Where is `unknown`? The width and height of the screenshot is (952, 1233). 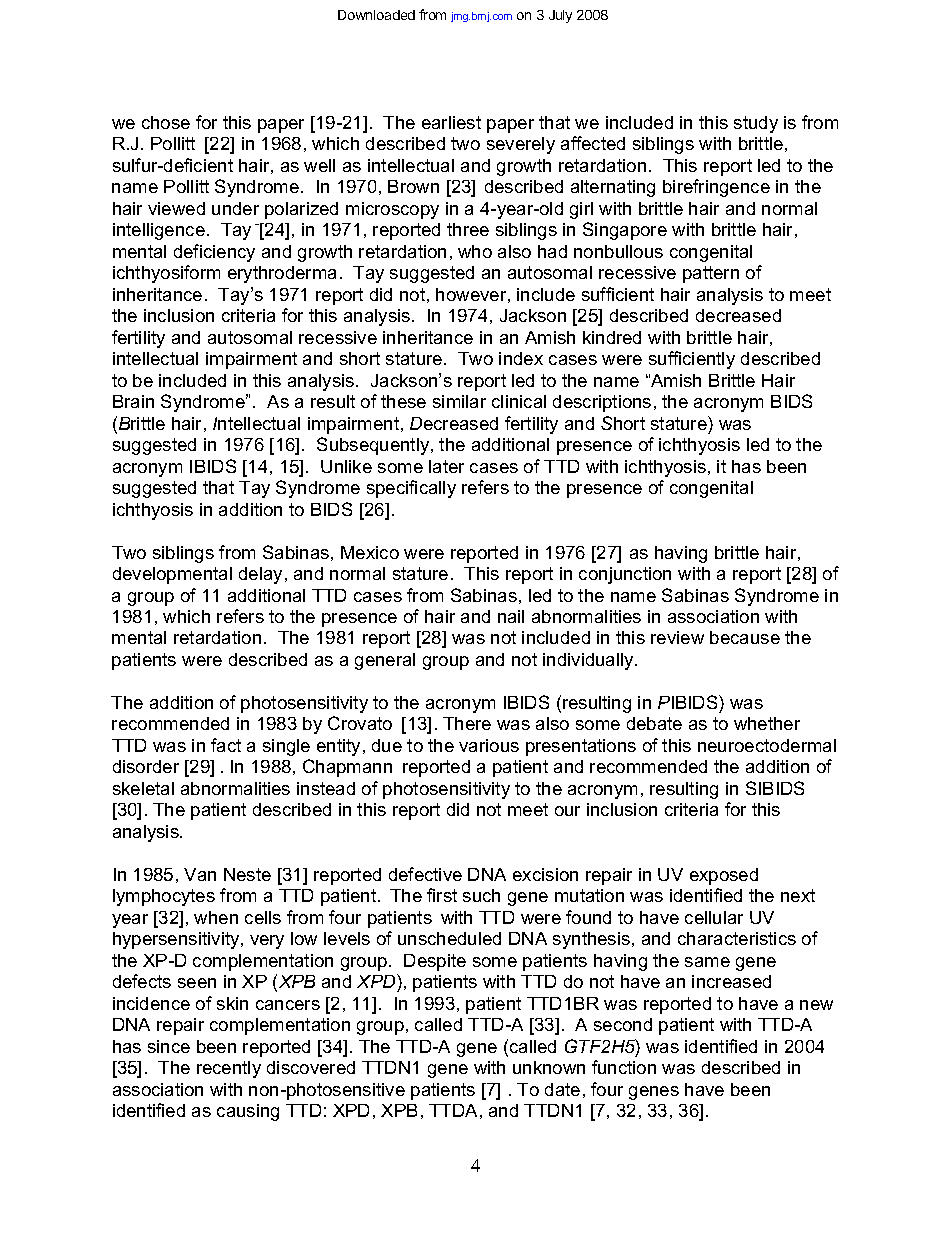
unknown is located at coordinates (549, 1067).
